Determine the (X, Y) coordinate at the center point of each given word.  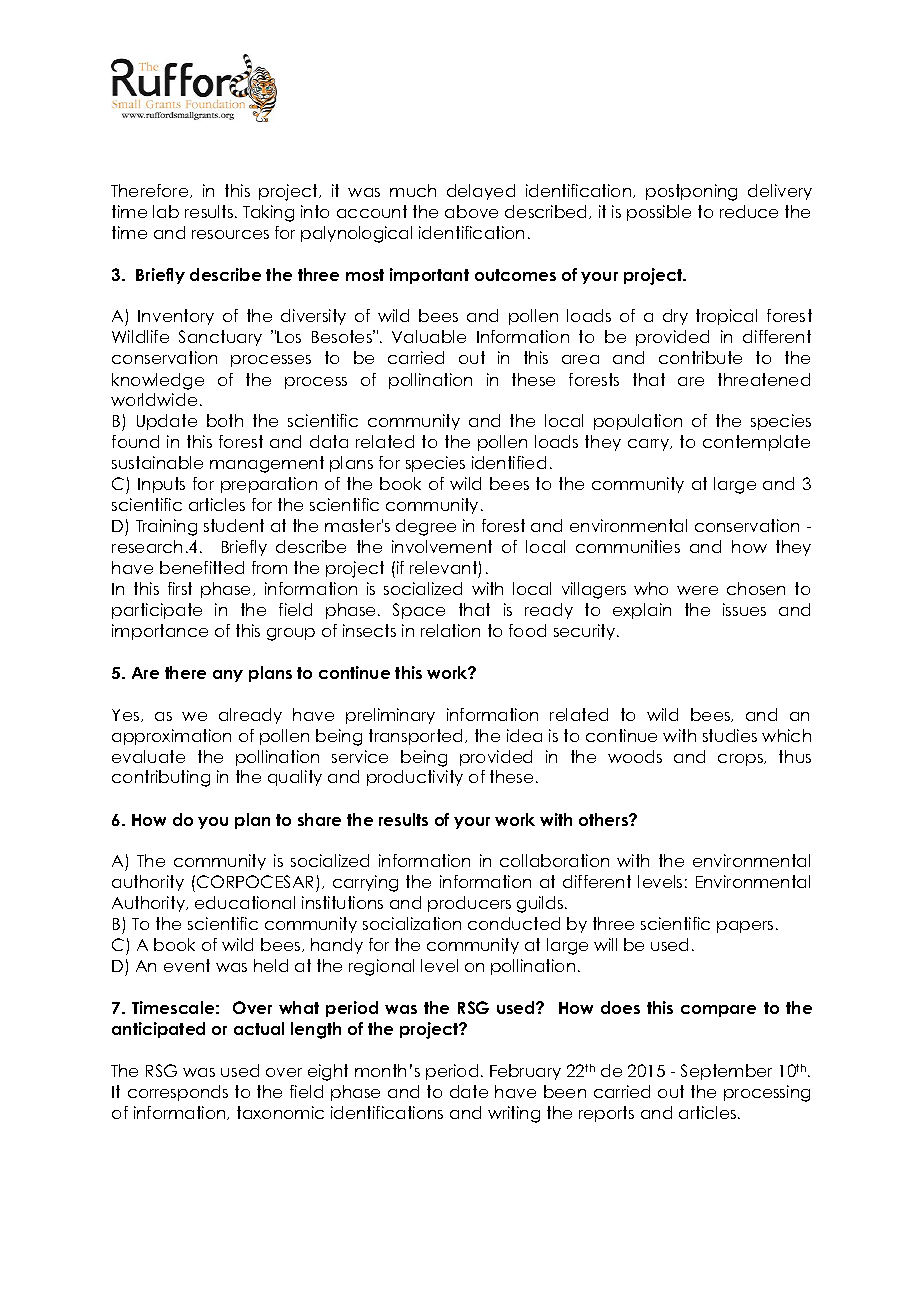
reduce (749, 211)
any (228, 676)
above (471, 211)
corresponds (178, 1093)
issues (744, 609)
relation (450, 630)
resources (230, 234)
